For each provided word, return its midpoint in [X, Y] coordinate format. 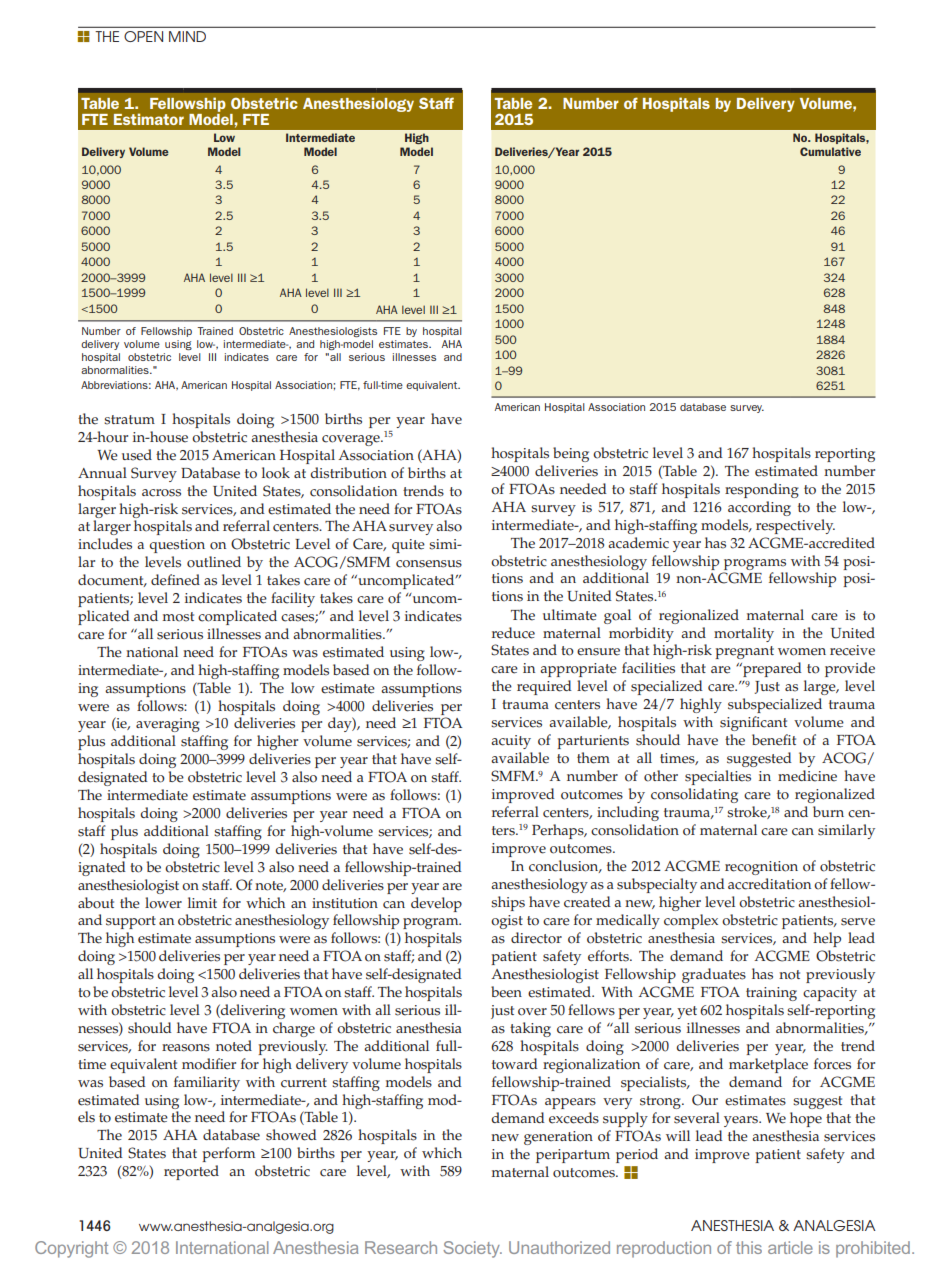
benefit [774, 740]
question [177, 546]
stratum [129, 420]
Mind [187, 36]
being [571, 454]
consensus [429, 564]
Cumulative [830, 151]
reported [191, 1172]
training [771, 994]
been [506, 992]
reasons [186, 1048]
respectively [795, 526]
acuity [511, 742]
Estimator [149, 119]
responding [762, 490]
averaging [168, 725]
